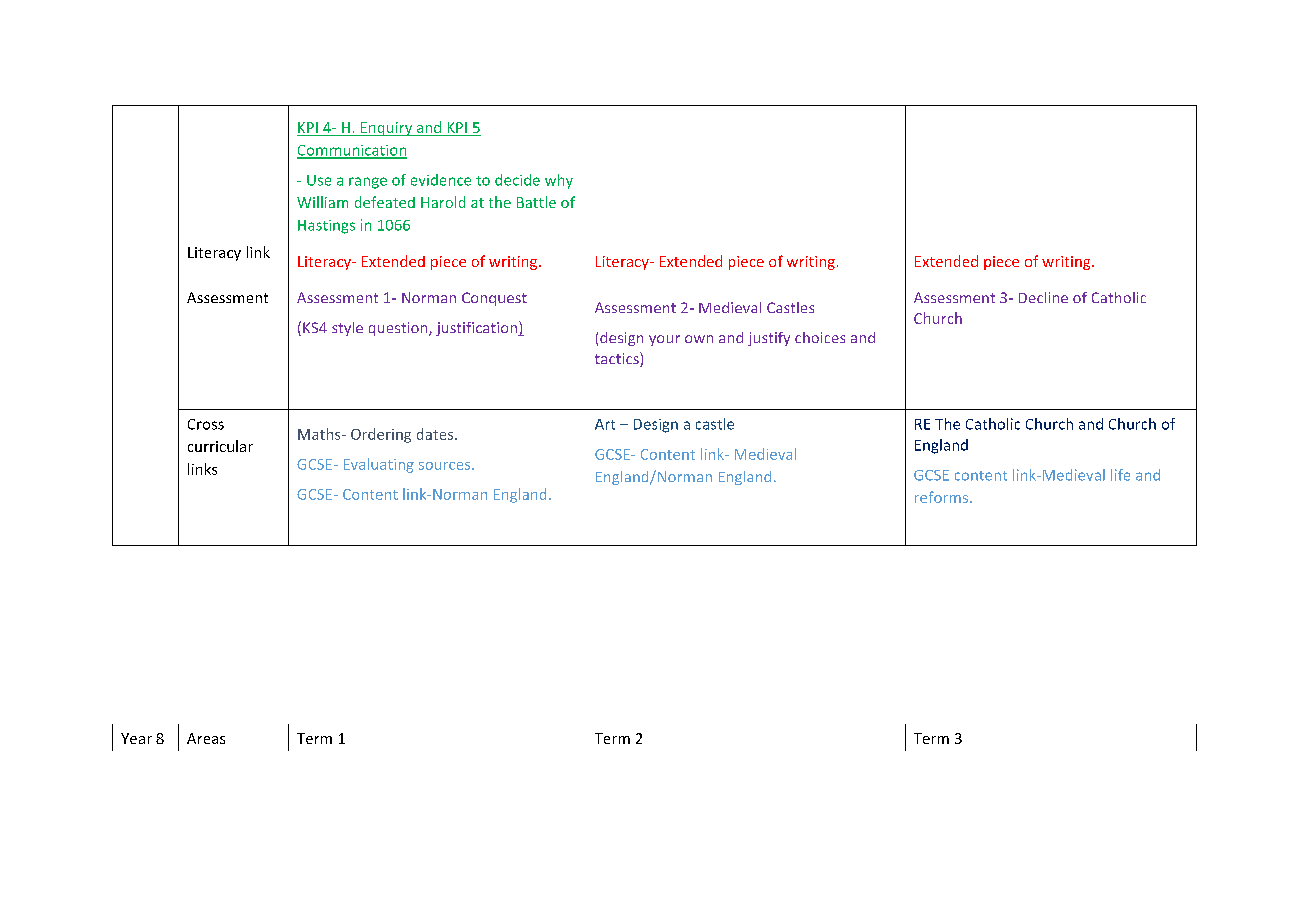 The image size is (1308, 924). I want to click on why, so click(559, 181).
